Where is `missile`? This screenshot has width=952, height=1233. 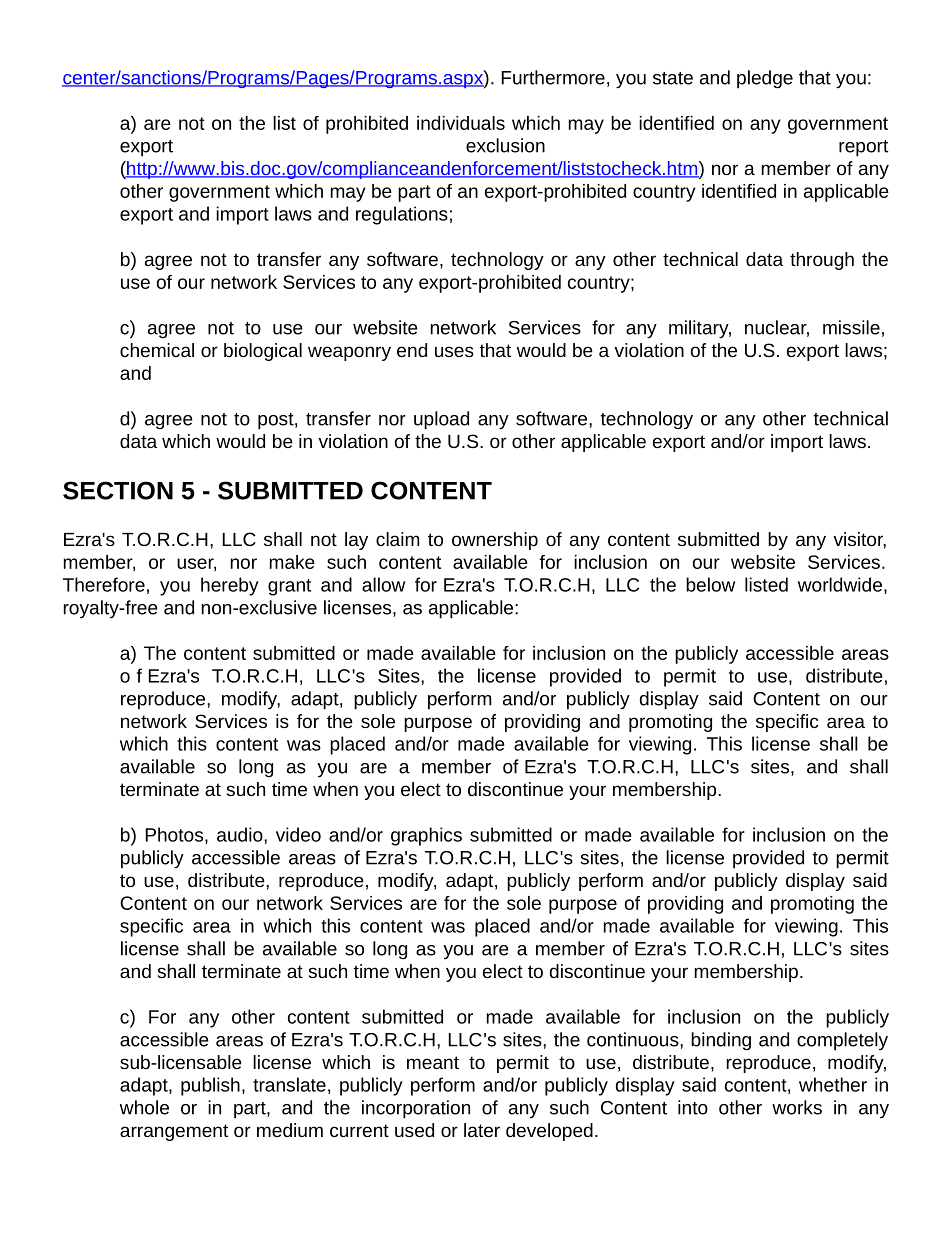 missile is located at coordinates (851, 327).
